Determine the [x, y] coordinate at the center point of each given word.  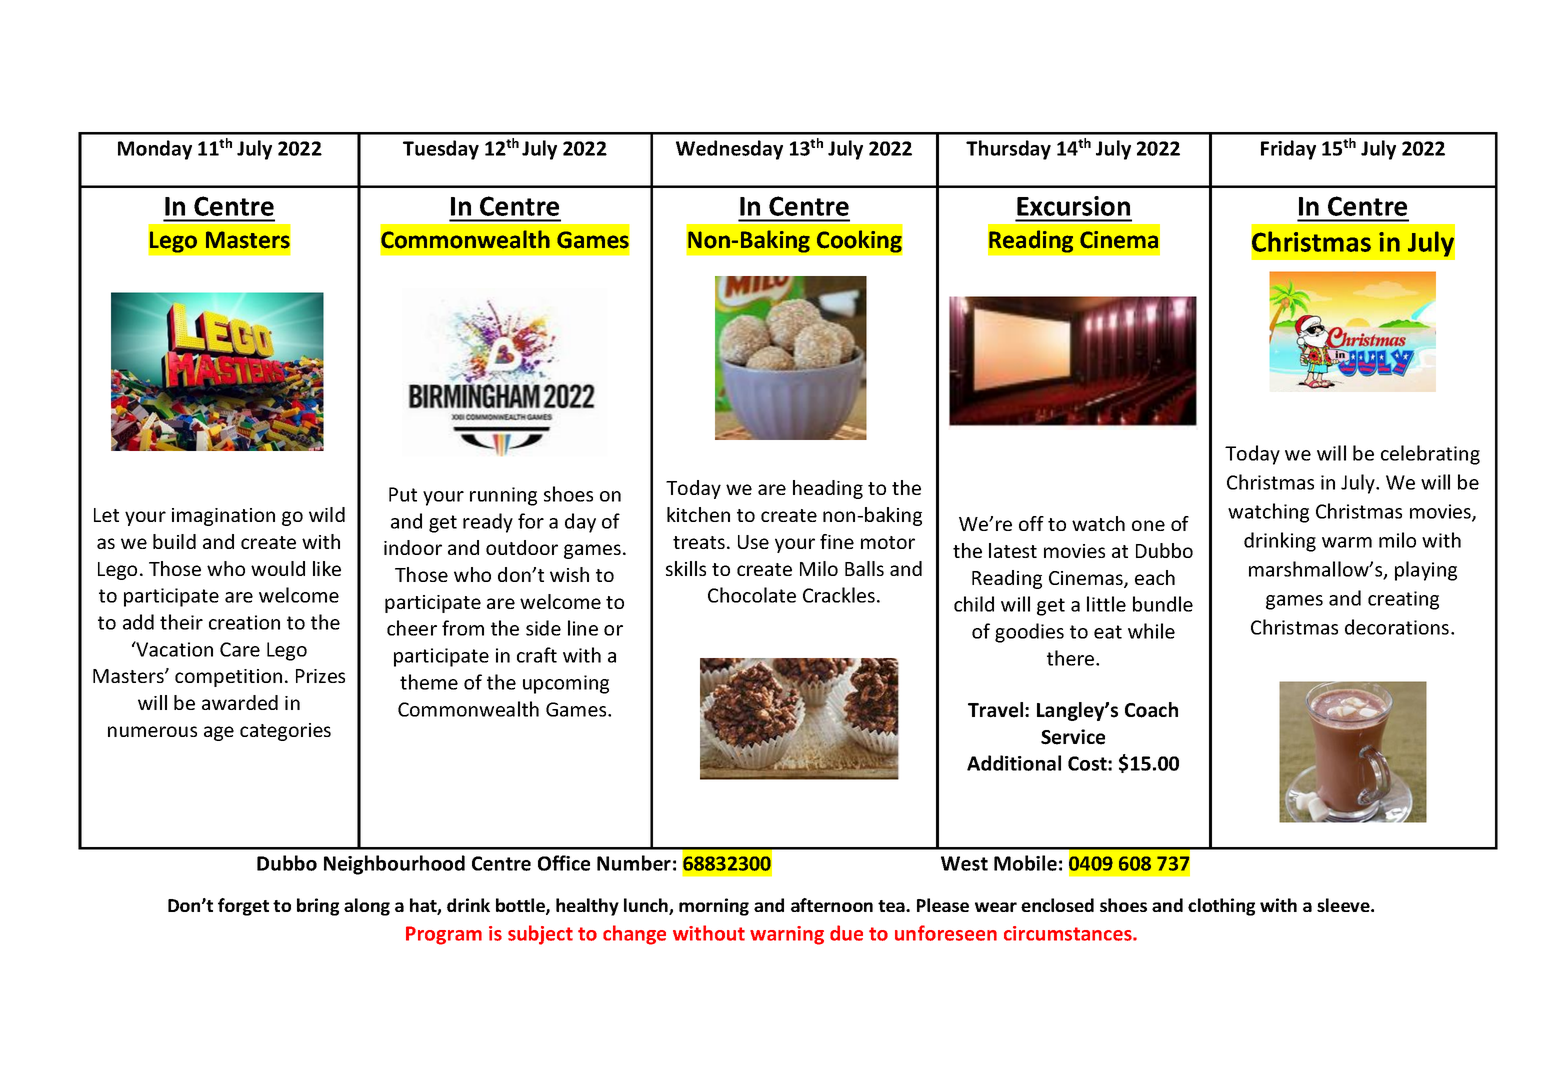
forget [243, 907]
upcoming [566, 684]
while [1151, 631]
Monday [155, 150]
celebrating [1430, 455]
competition [228, 678]
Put [403, 494]
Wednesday [729, 150]
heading [828, 489]
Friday [1288, 150]
